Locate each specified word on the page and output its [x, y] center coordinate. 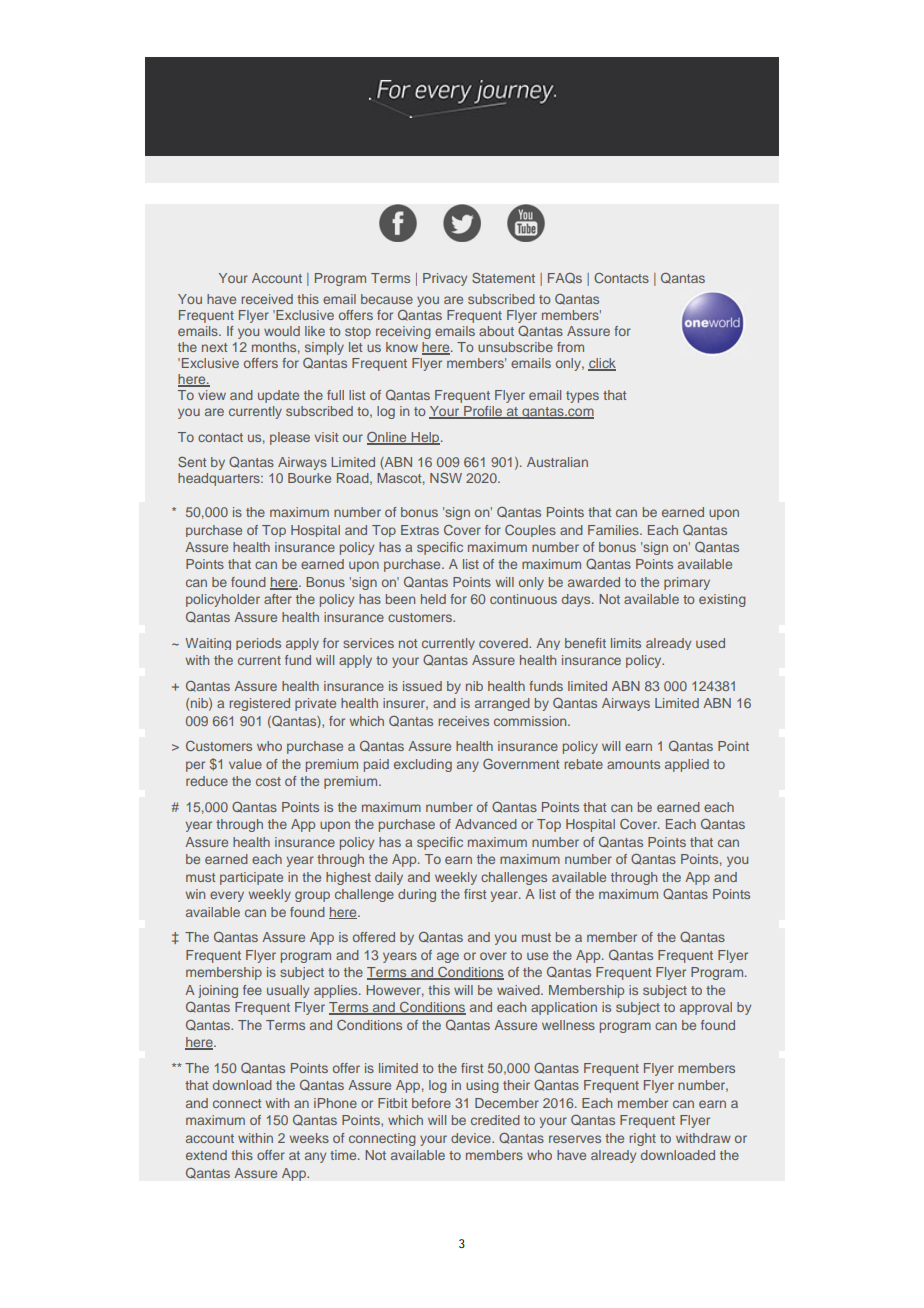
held [433, 599]
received [267, 299]
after [278, 599]
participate [251, 878]
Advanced [486, 824]
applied [687, 765]
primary [687, 583]
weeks [309, 1138]
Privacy [445, 279]
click [602, 364]
